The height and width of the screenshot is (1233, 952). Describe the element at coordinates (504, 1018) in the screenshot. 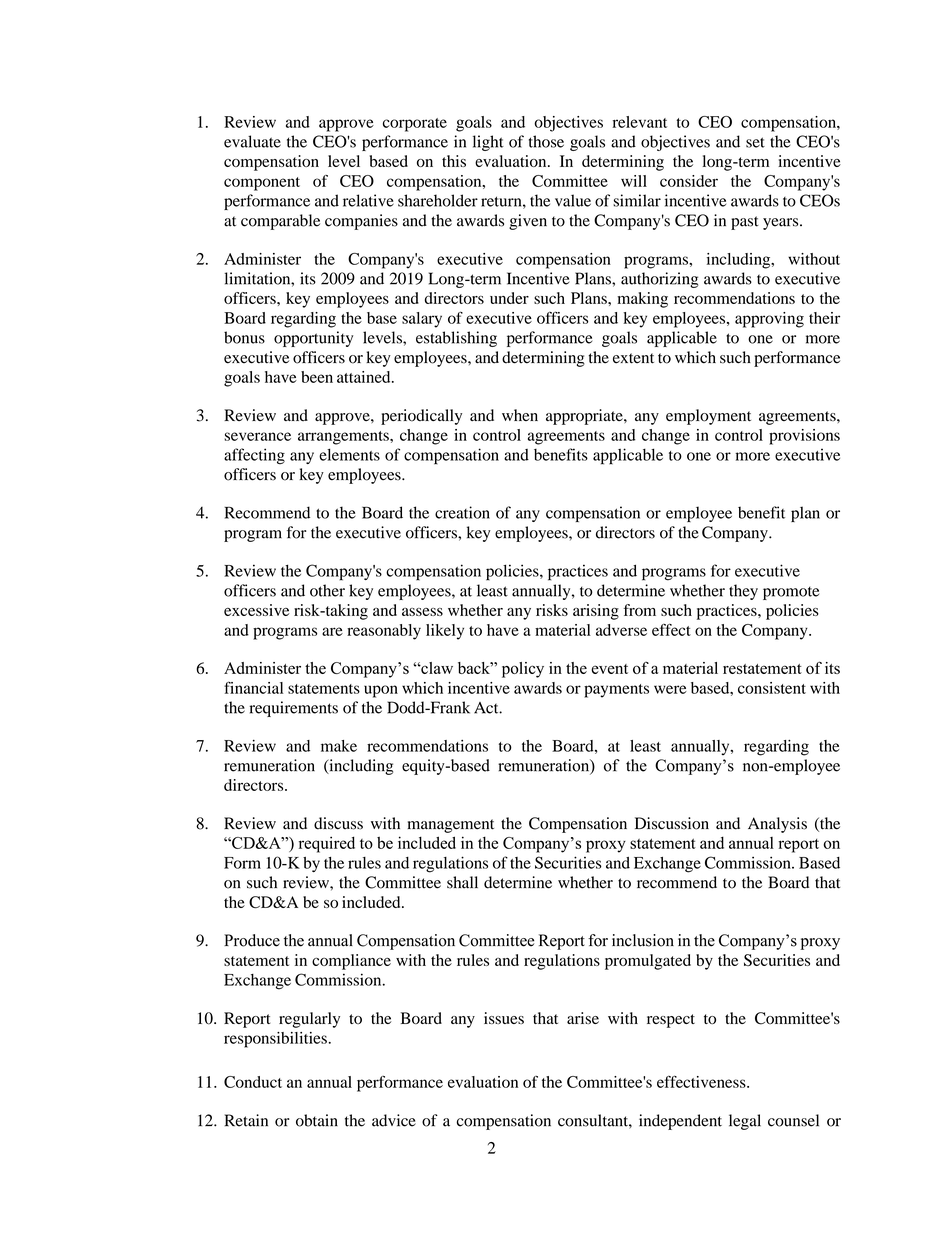

I see `issues` at that location.
